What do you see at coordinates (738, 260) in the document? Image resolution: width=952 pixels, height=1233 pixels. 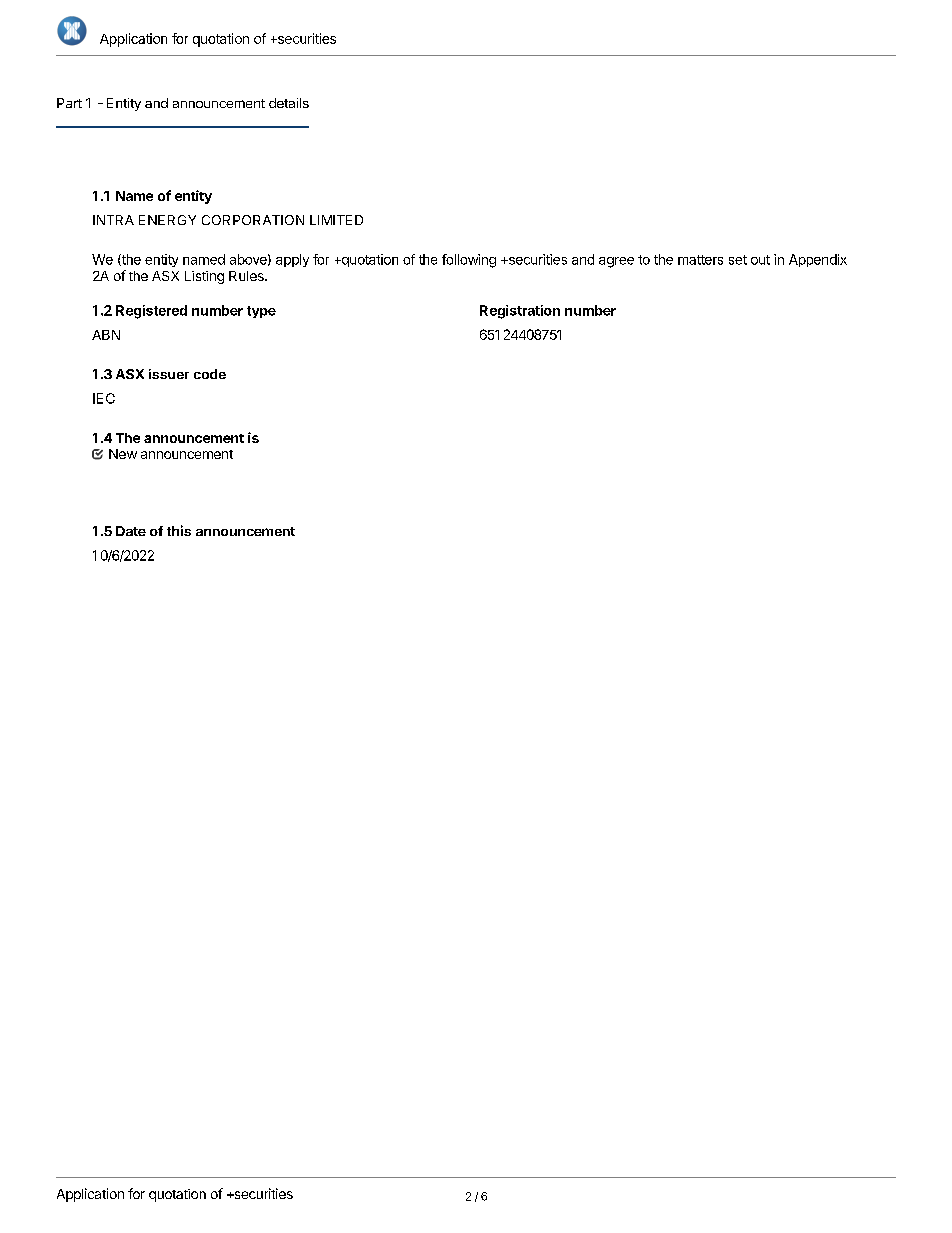 I see `set` at bounding box center [738, 260].
